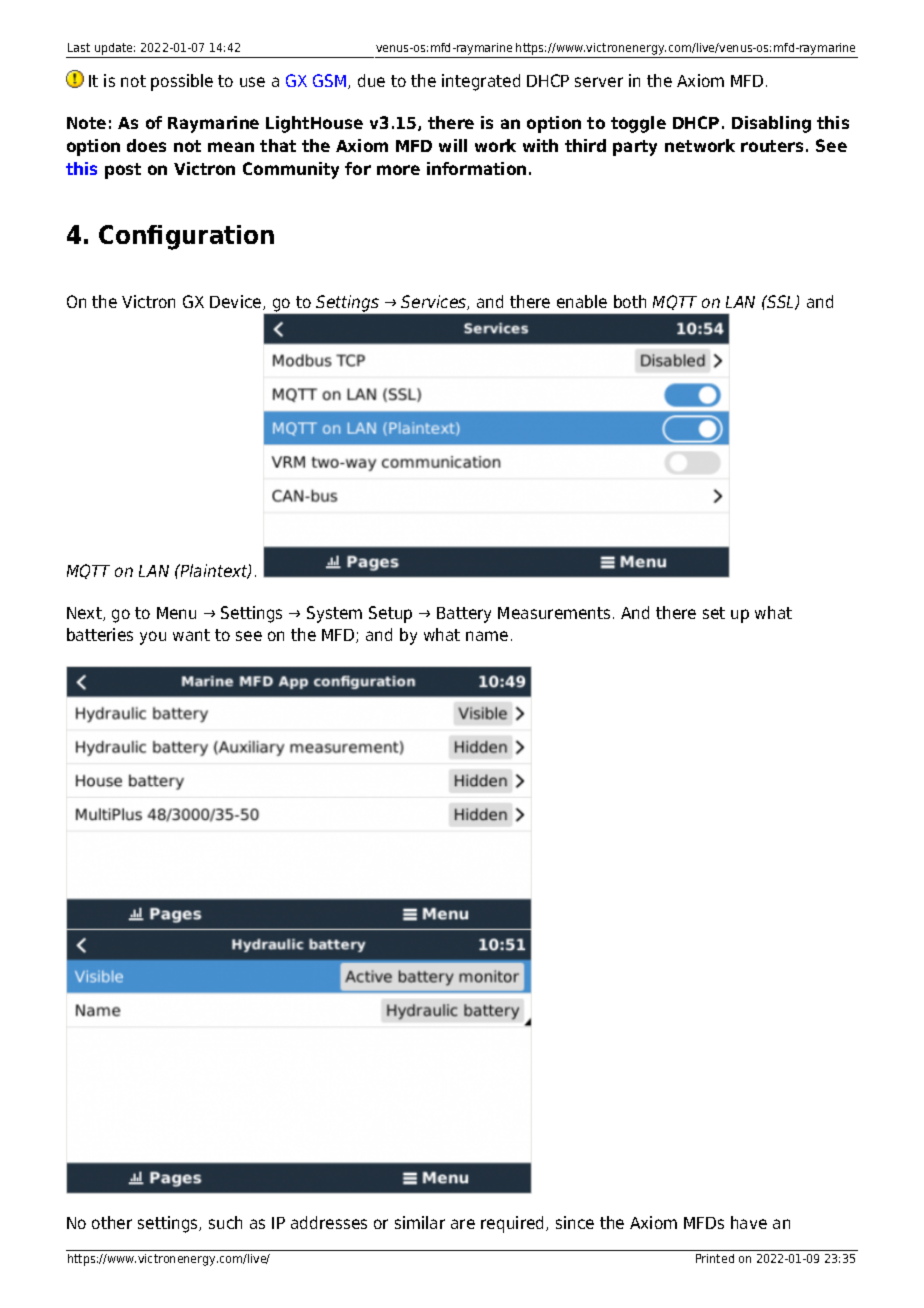  Describe the element at coordinates (390, 614) in the screenshot. I see `Setup` at that location.
